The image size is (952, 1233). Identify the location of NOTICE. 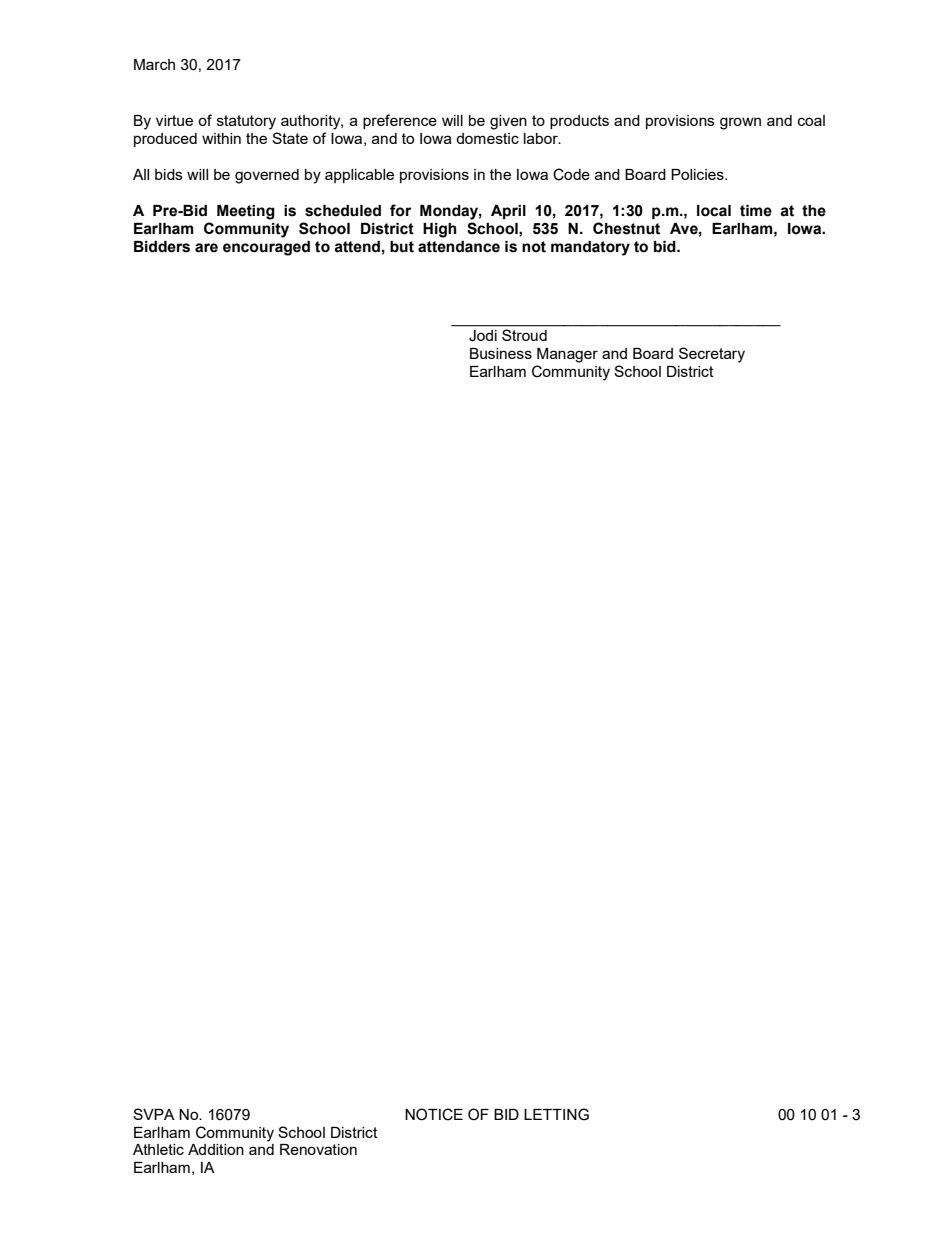
(434, 1114).
